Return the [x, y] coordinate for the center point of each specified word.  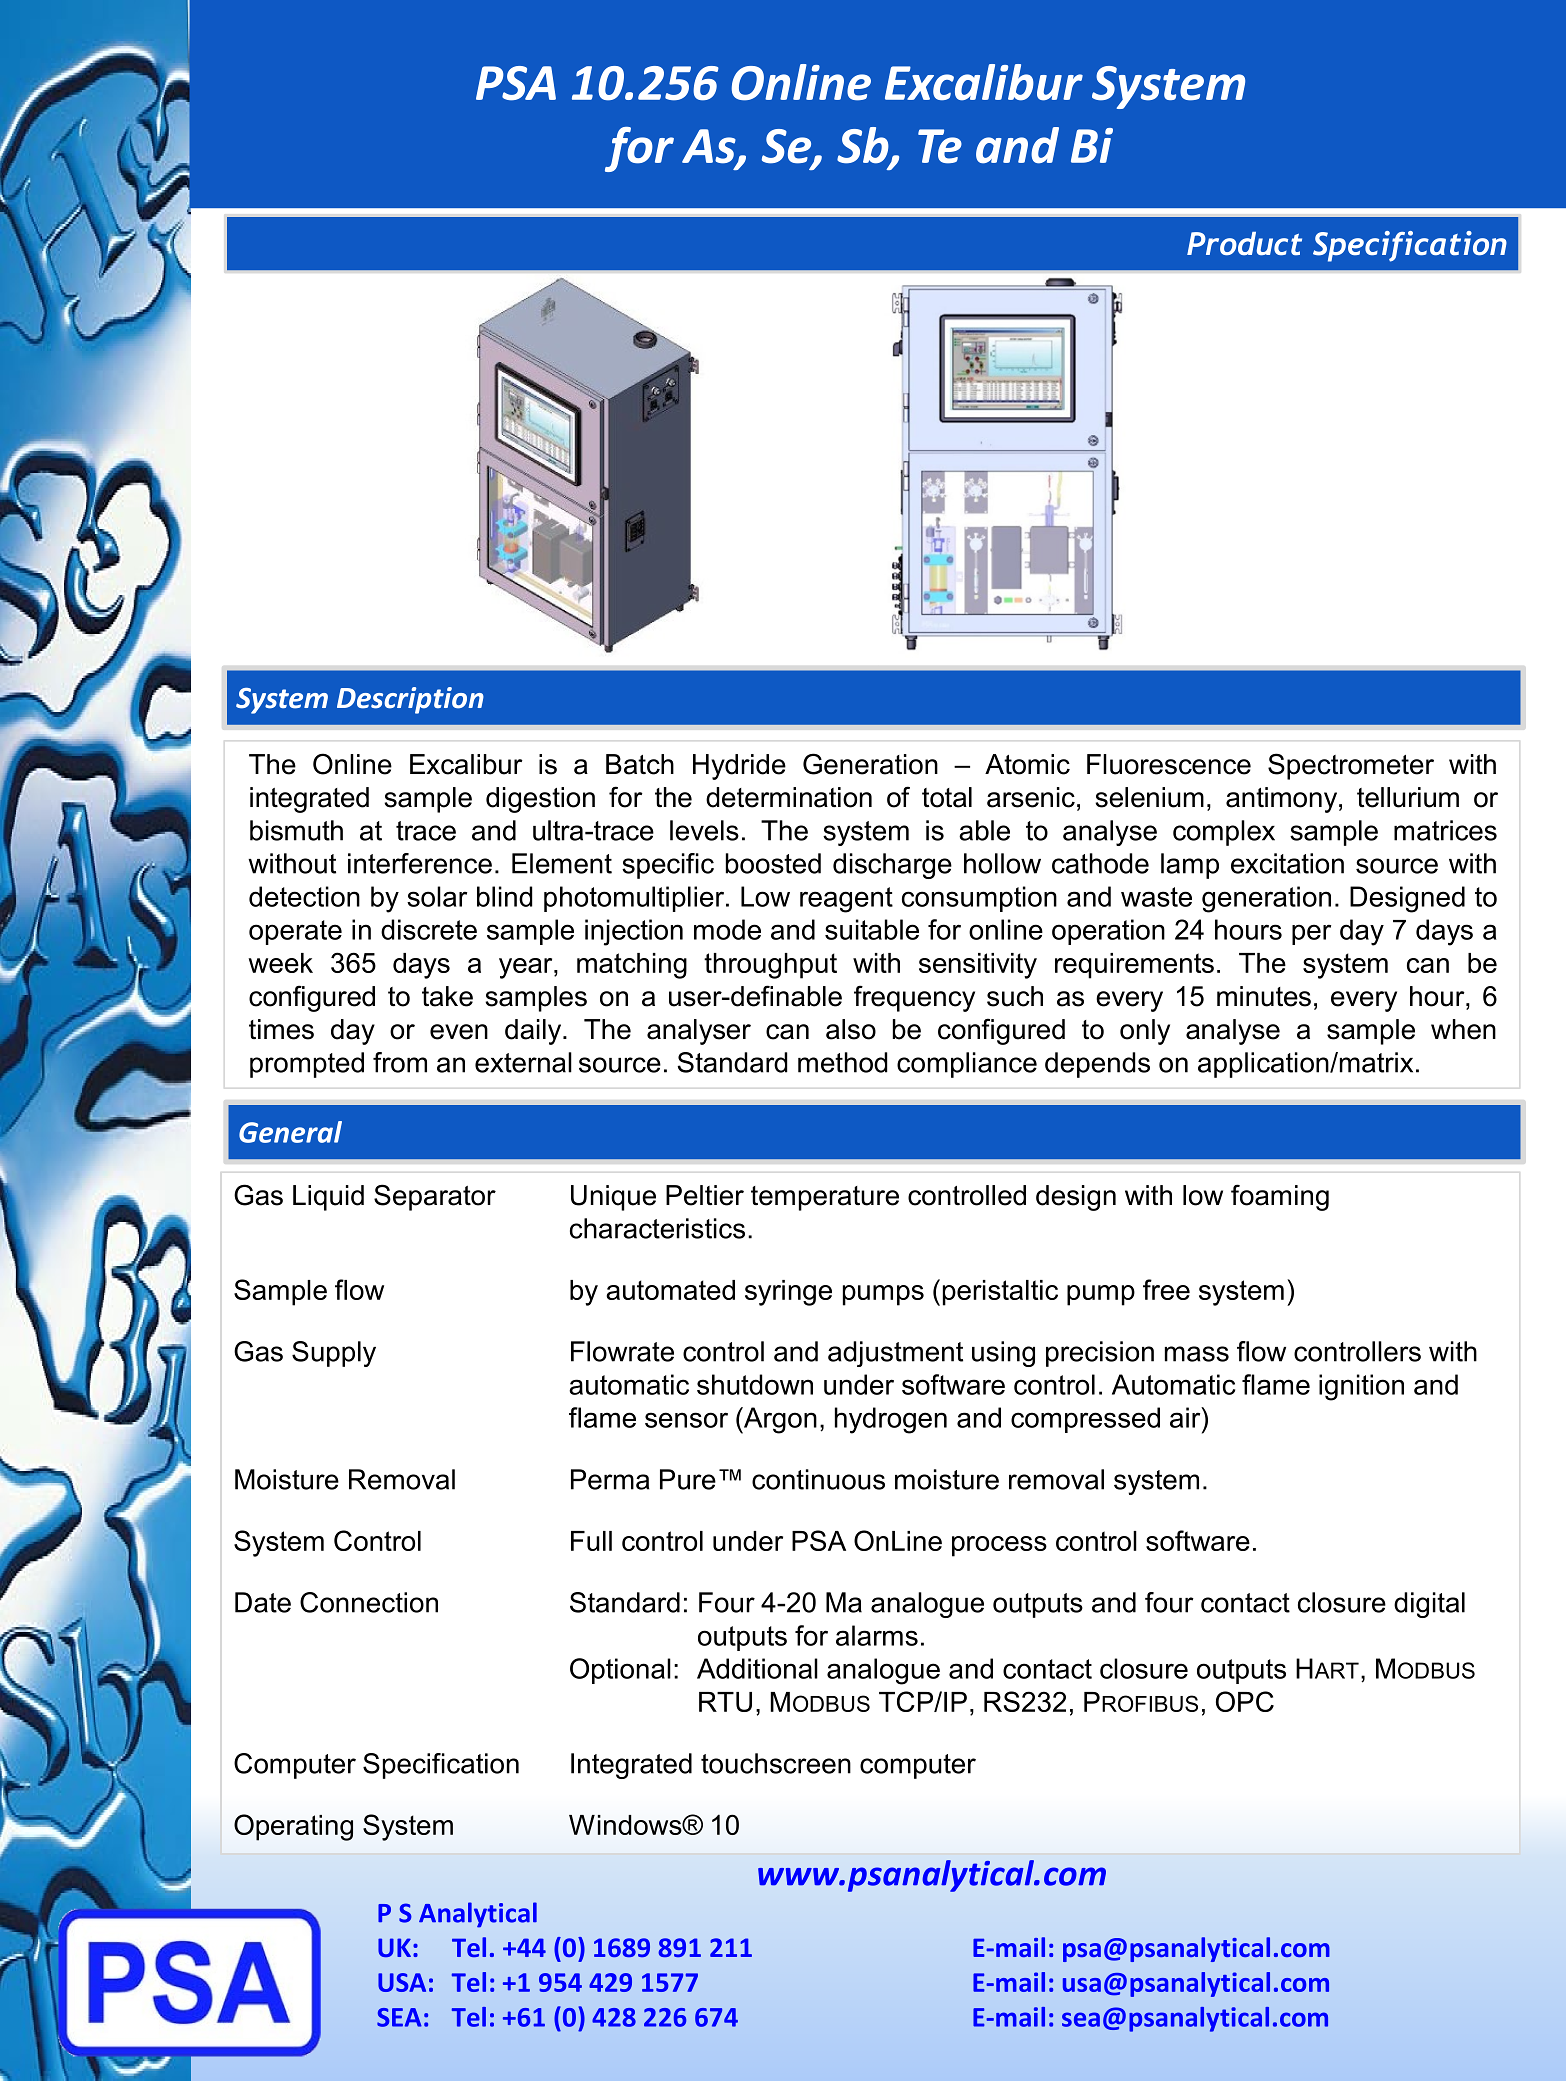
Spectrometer [1351, 766]
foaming [1280, 1197]
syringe [788, 1293]
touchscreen [776, 1763]
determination [789, 797]
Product [1244, 243]
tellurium [1408, 797]
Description [410, 700]
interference [420, 863]
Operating [293, 1827]
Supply [334, 1354]
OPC [1245, 1701]
